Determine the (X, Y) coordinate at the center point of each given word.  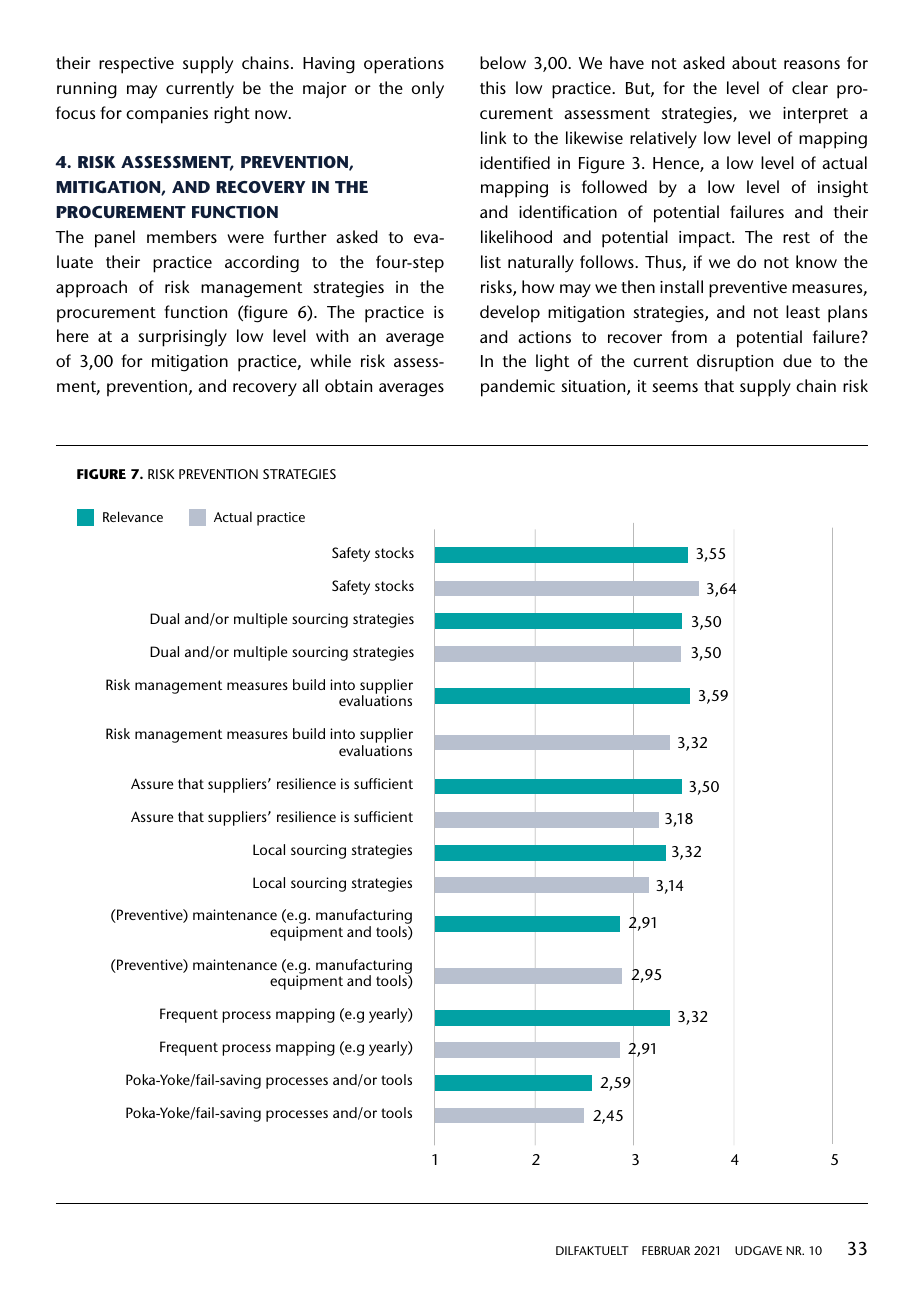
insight (843, 189)
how (538, 286)
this (493, 87)
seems (675, 387)
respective (136, 65)
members (182, 236)
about (754, 62)
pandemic (518, 388)
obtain (348, 385)
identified (515, 162)
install (681, 286)
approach (91, 289)
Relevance (133, 516)
